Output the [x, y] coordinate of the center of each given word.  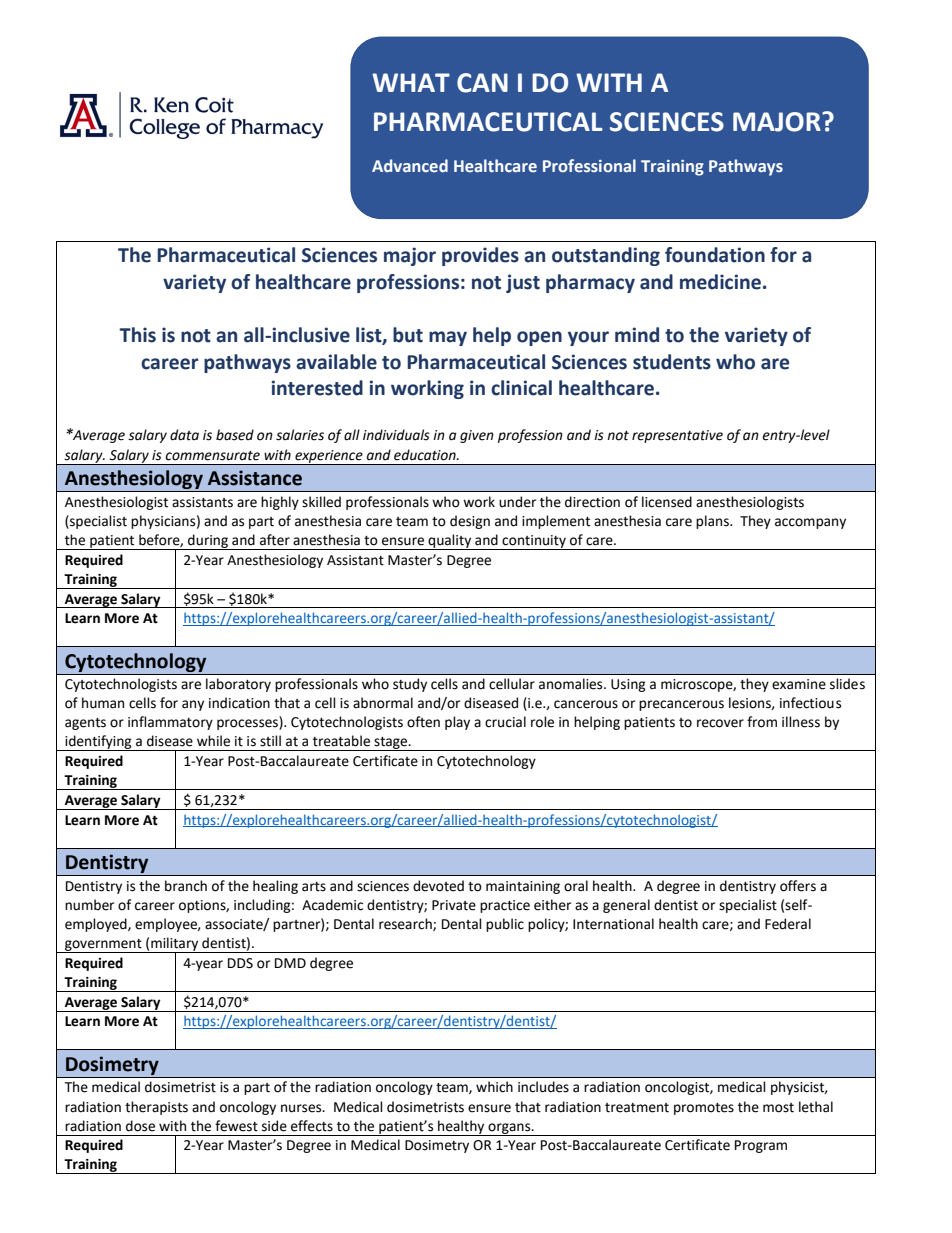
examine [799, 684]
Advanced [410, 165]
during [208, 542]
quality [450, 542]
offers [798, 886]
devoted [438, 886]
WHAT [411, 82]
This [137, 335]
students [672, 362]
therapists [156, 1108]
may [448, 338]
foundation [715, 255]
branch [186, 886]
